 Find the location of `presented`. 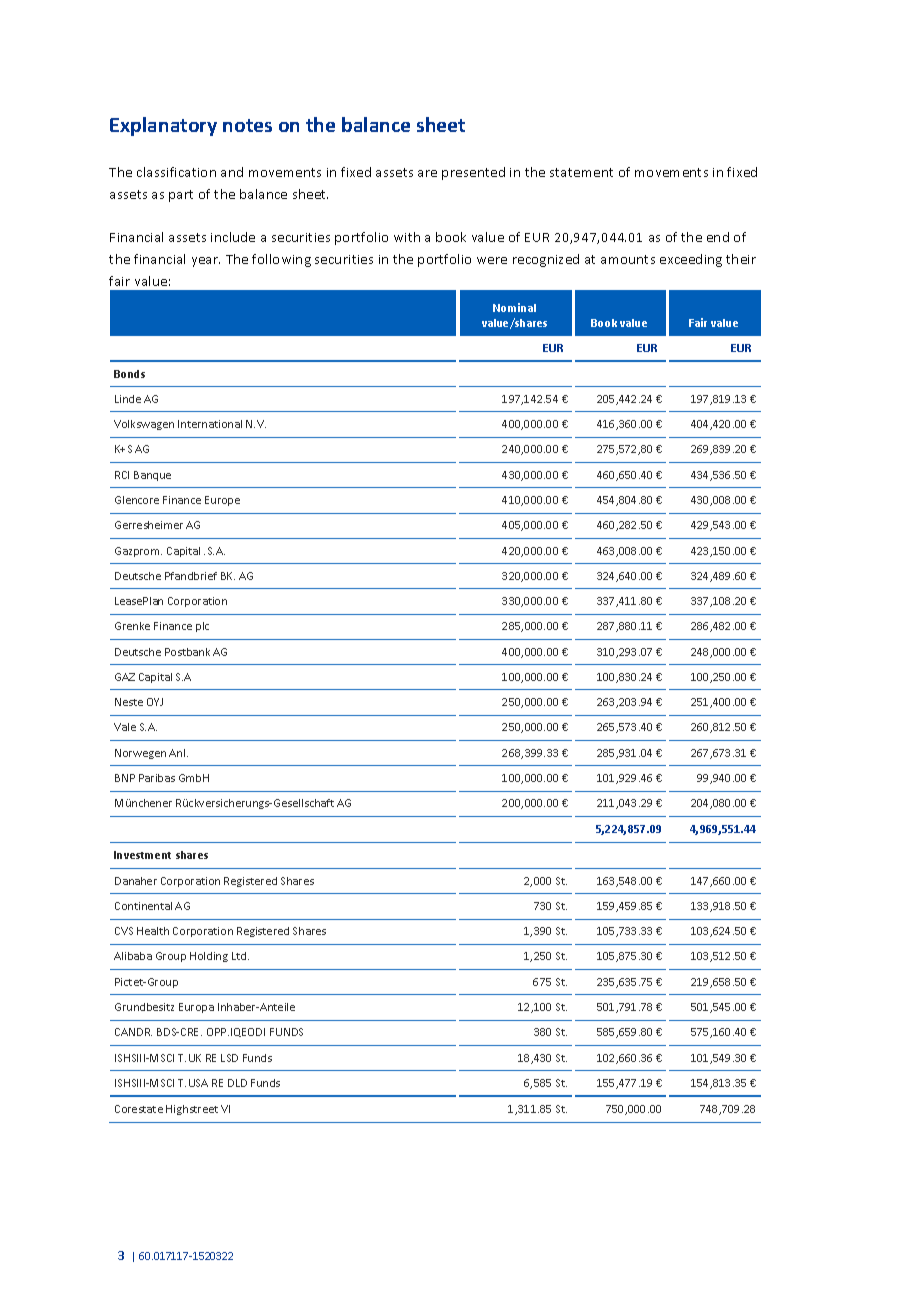

presented is located at coordinates (473, 173).
